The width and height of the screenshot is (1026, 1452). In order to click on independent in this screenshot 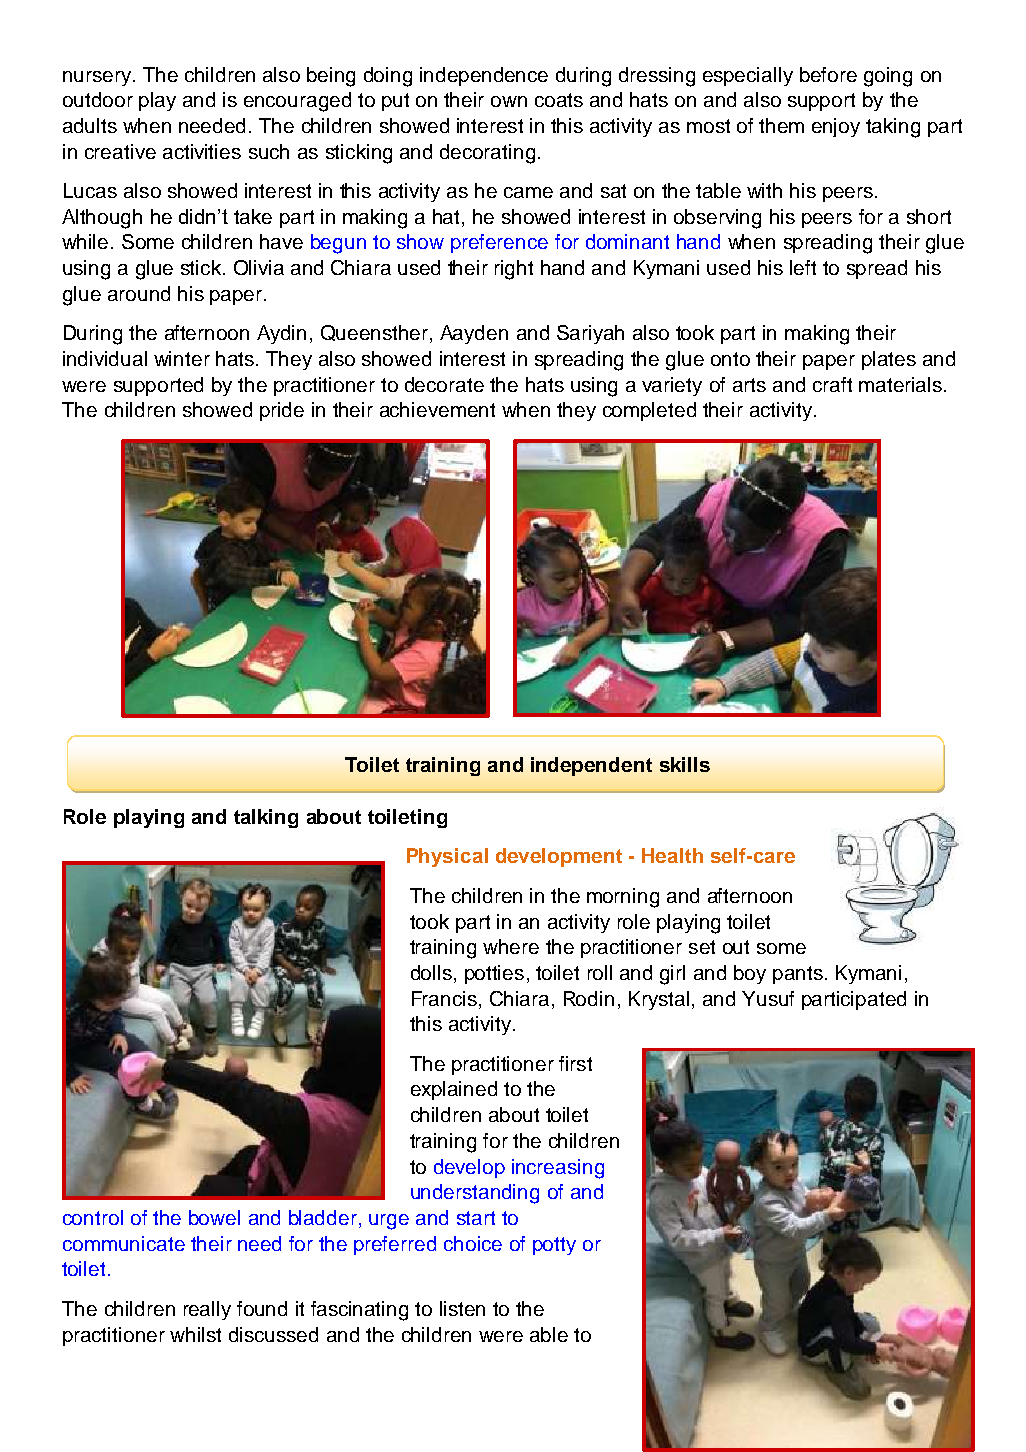, I will do `click(591, 766)`.
